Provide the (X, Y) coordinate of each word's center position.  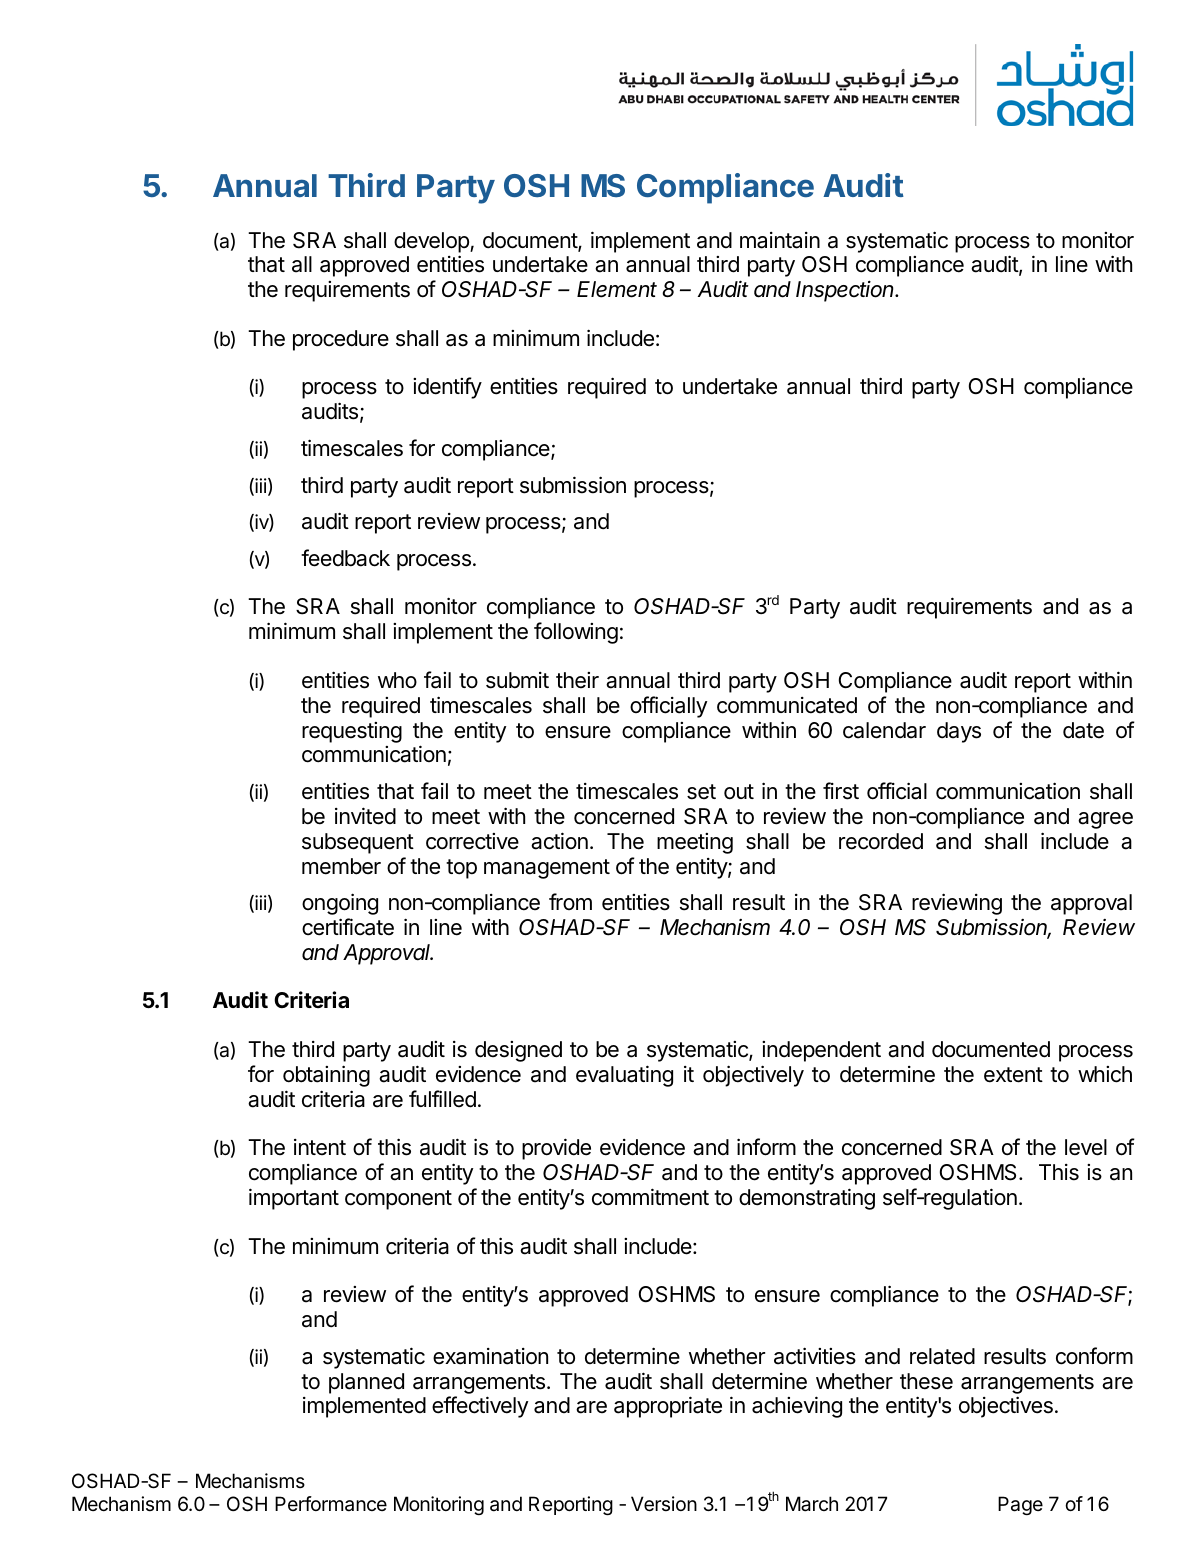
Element (617, 289)
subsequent (358, 843)
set (701, 792)
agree (1105, 820)
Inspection (846, 291)
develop (432, 242)
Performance (331, 1504)
